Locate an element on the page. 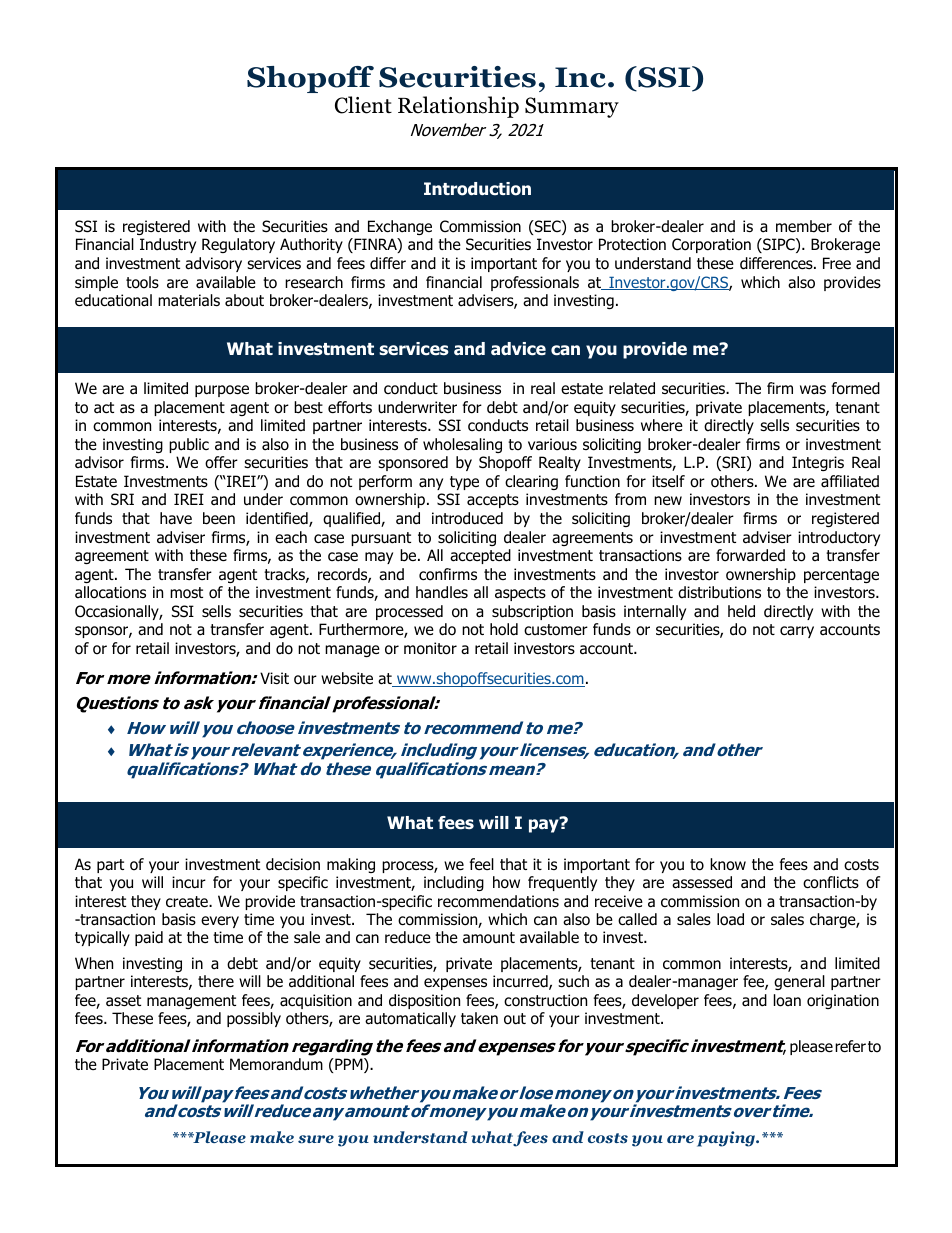 This page has height=1233, width=952. purpose is located at coordinates (222, 391).
